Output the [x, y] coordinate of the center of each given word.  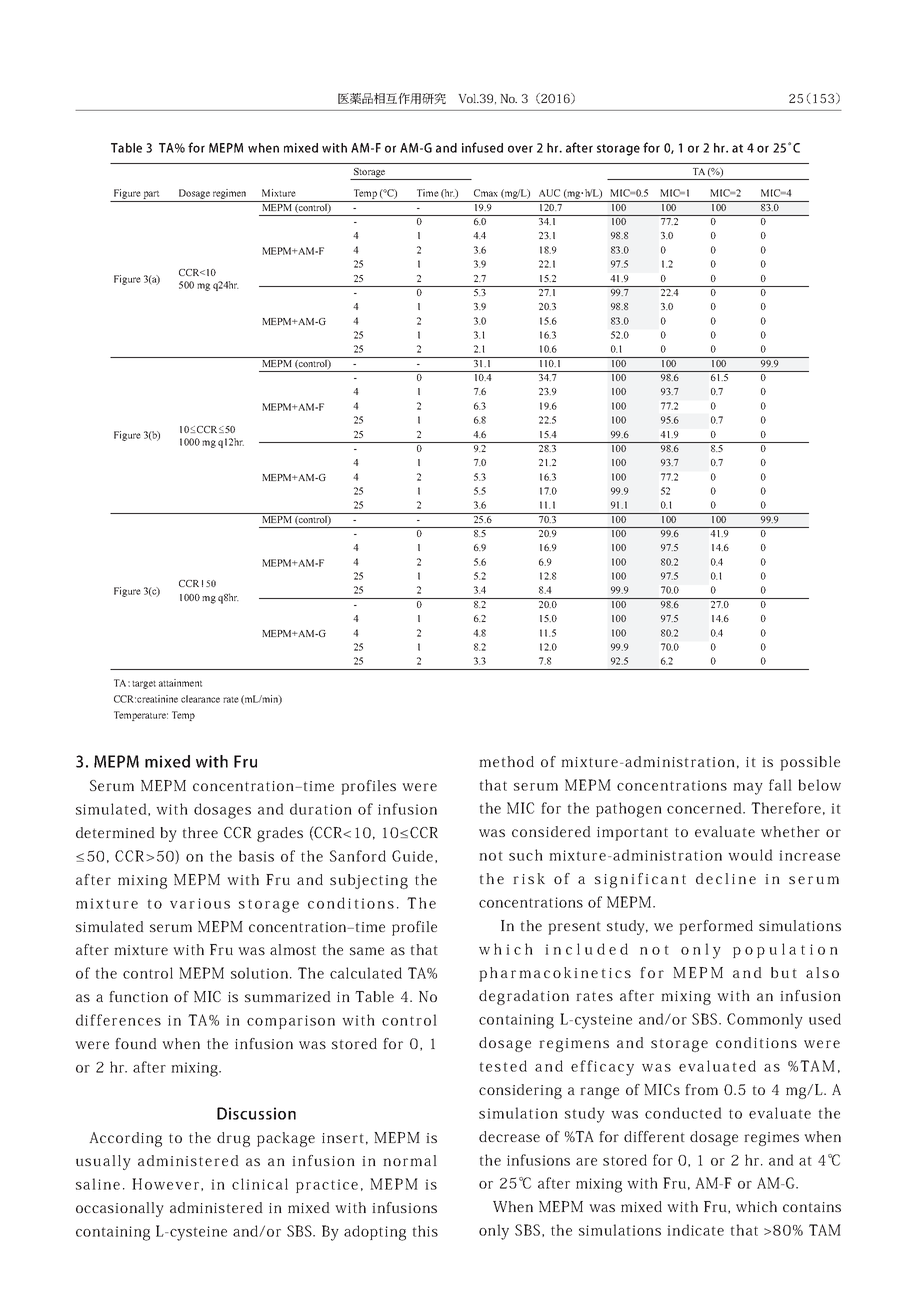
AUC [549, 193]
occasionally [120, 1209]
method [506, 761]
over [520, 149]
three [200, 832]
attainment [180, 683]
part [151, 195]
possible [810, 763]
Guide [412, 856]
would [750, 855]
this [425, 1231]
